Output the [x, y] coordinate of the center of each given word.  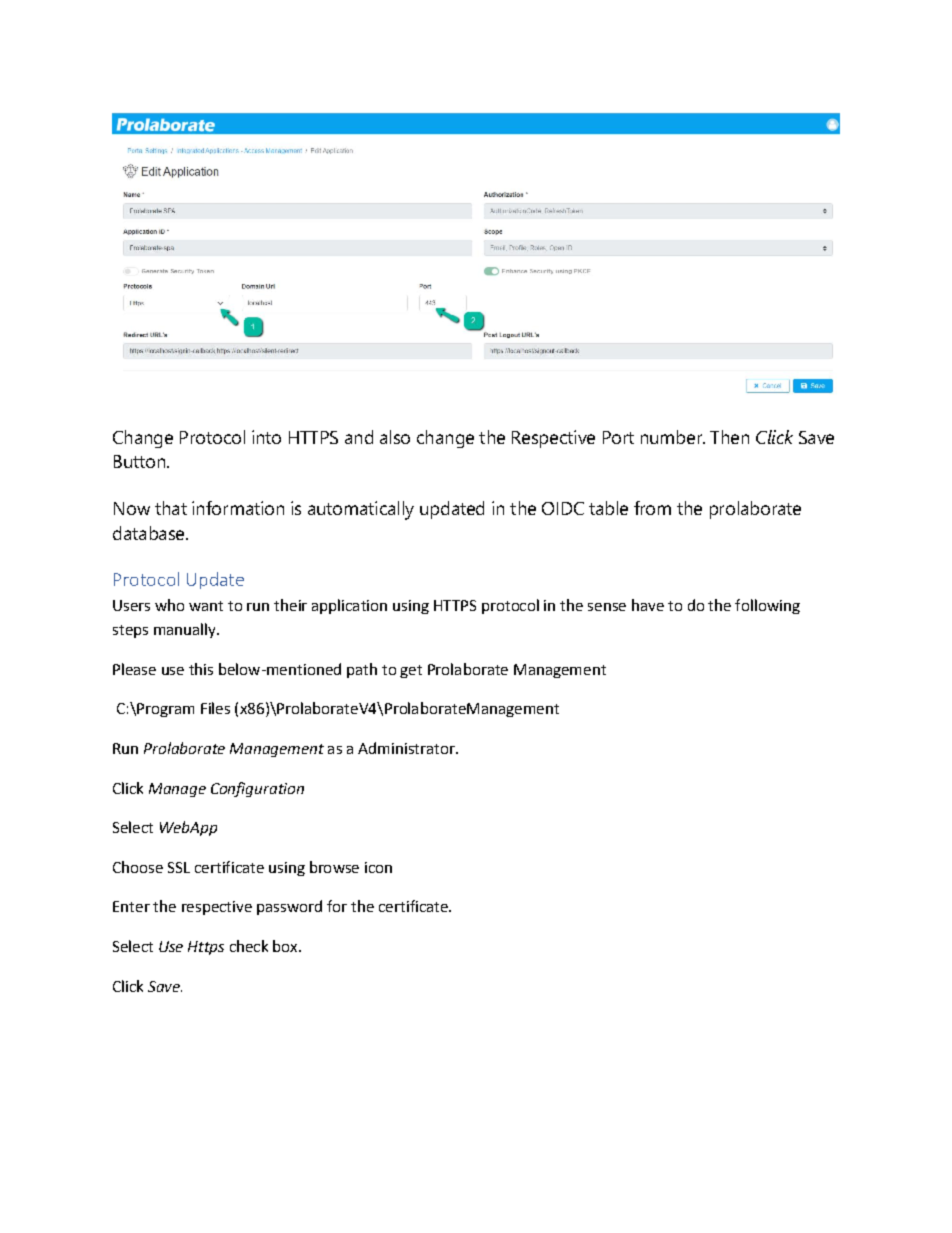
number [673, 437]
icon [378, 867]
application [349, 606]
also [395, 437]
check [249, 946]
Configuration [257, 789]
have [648, 605]
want [206, 606]
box [286, 946]
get [411, 671]
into [266, 437]
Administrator [407, 748]
